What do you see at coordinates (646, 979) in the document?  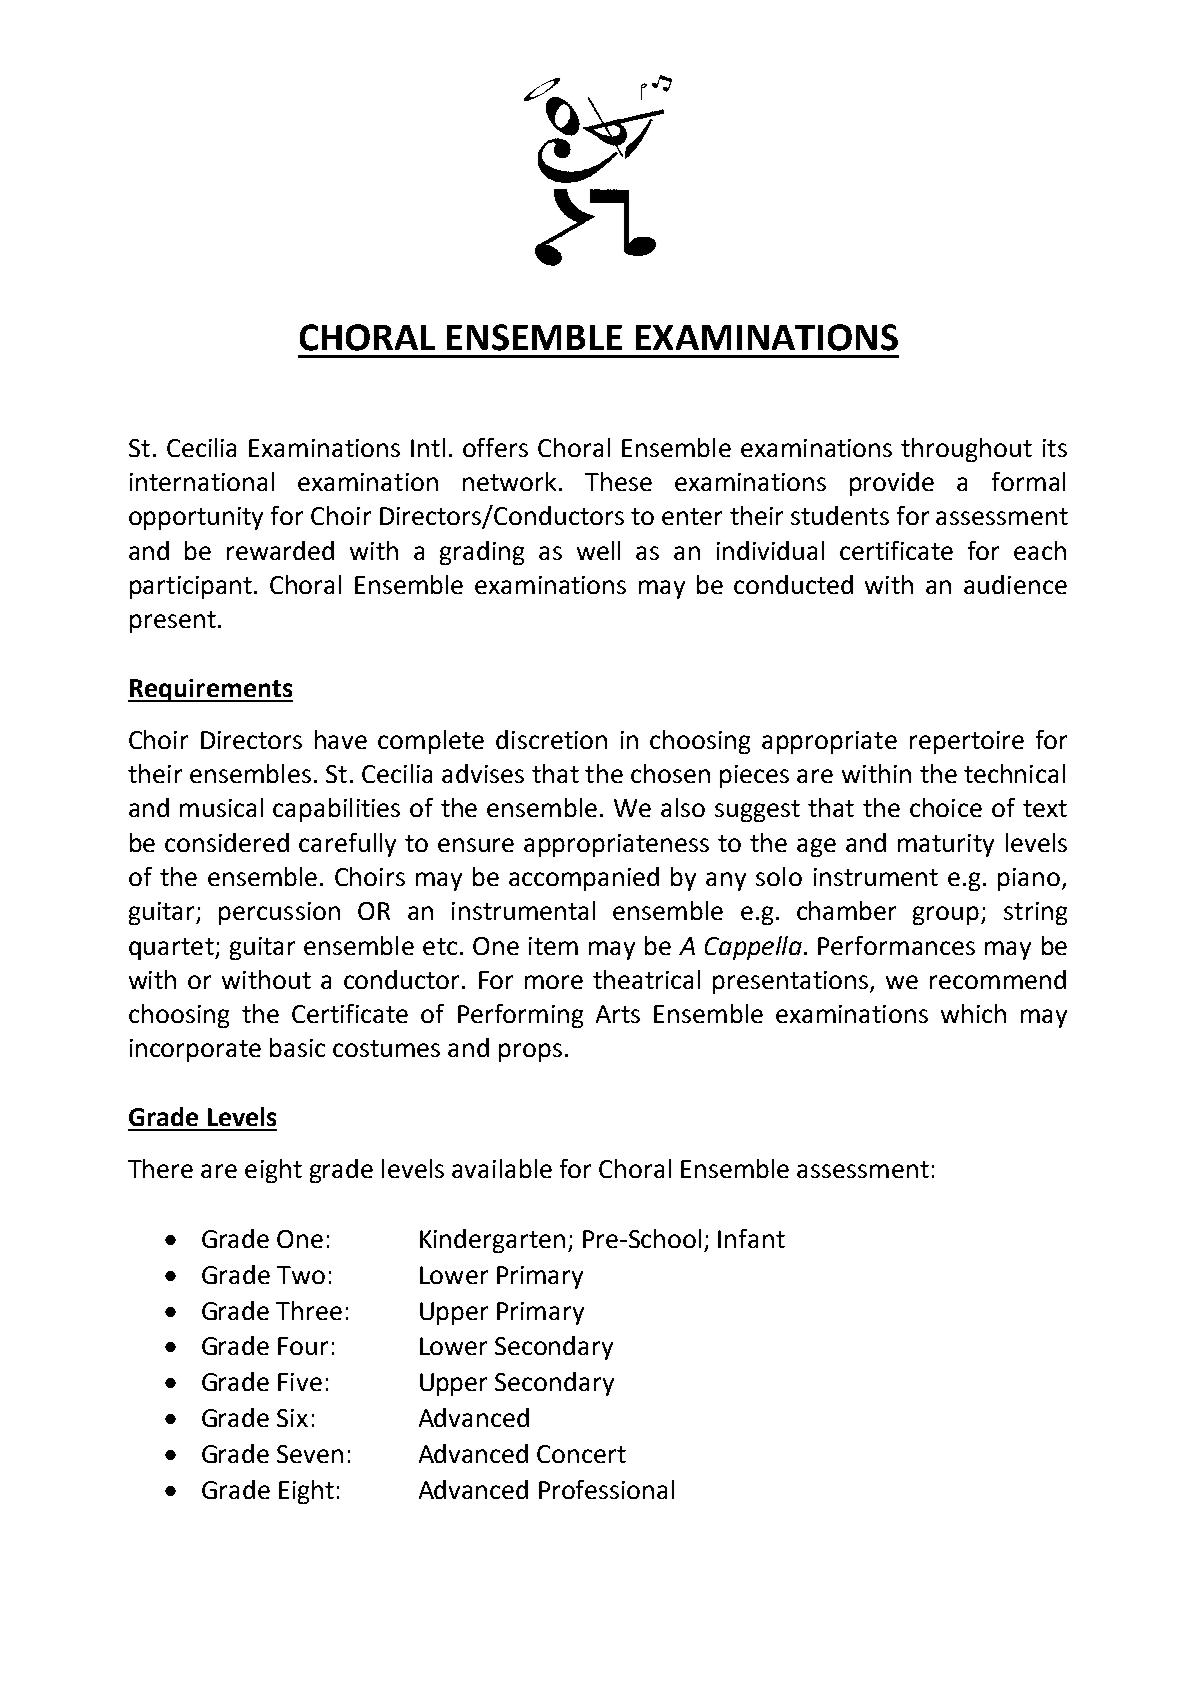 I see `theatrical` at bounding box center [646, 979].
